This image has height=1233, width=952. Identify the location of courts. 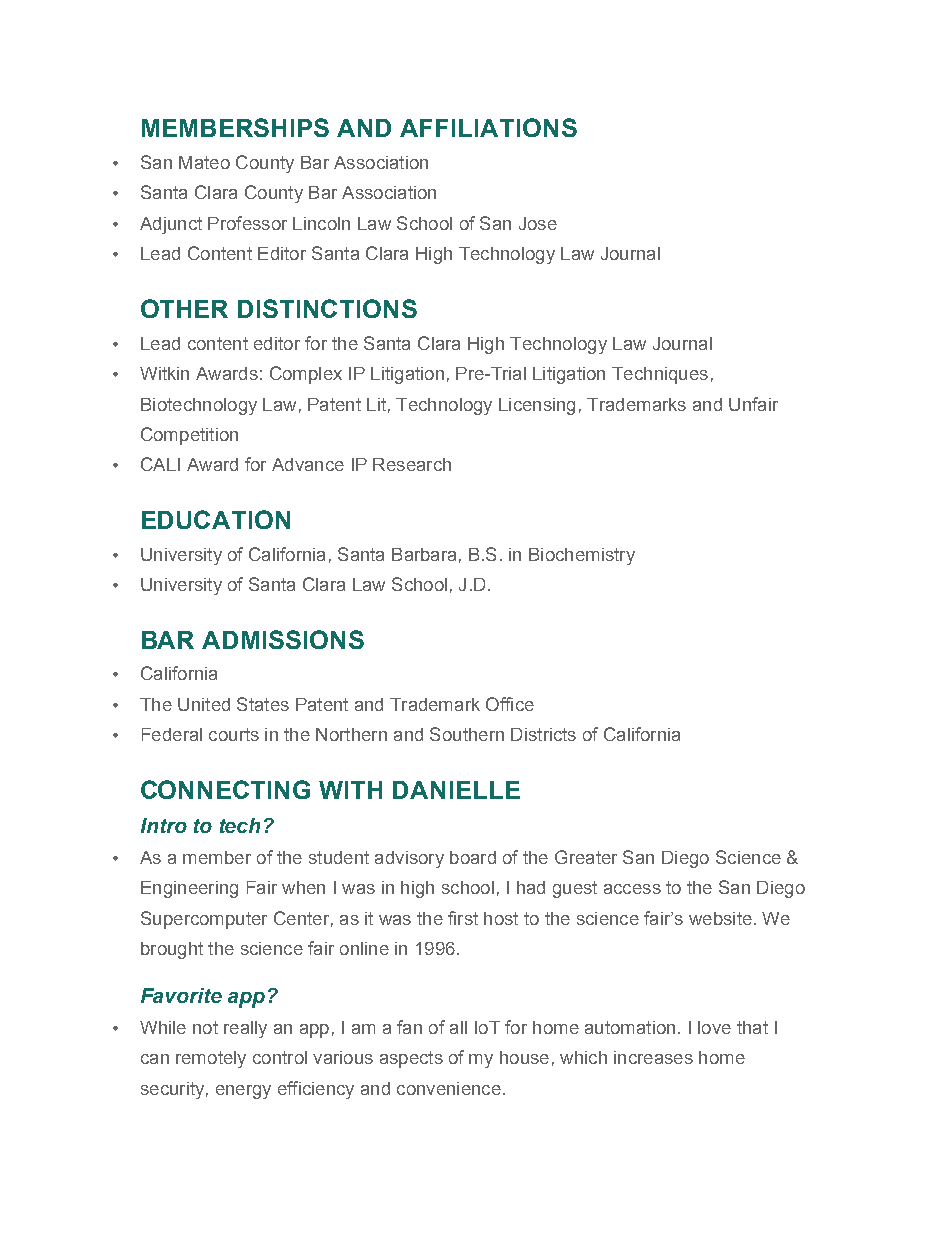
(234, 734).
